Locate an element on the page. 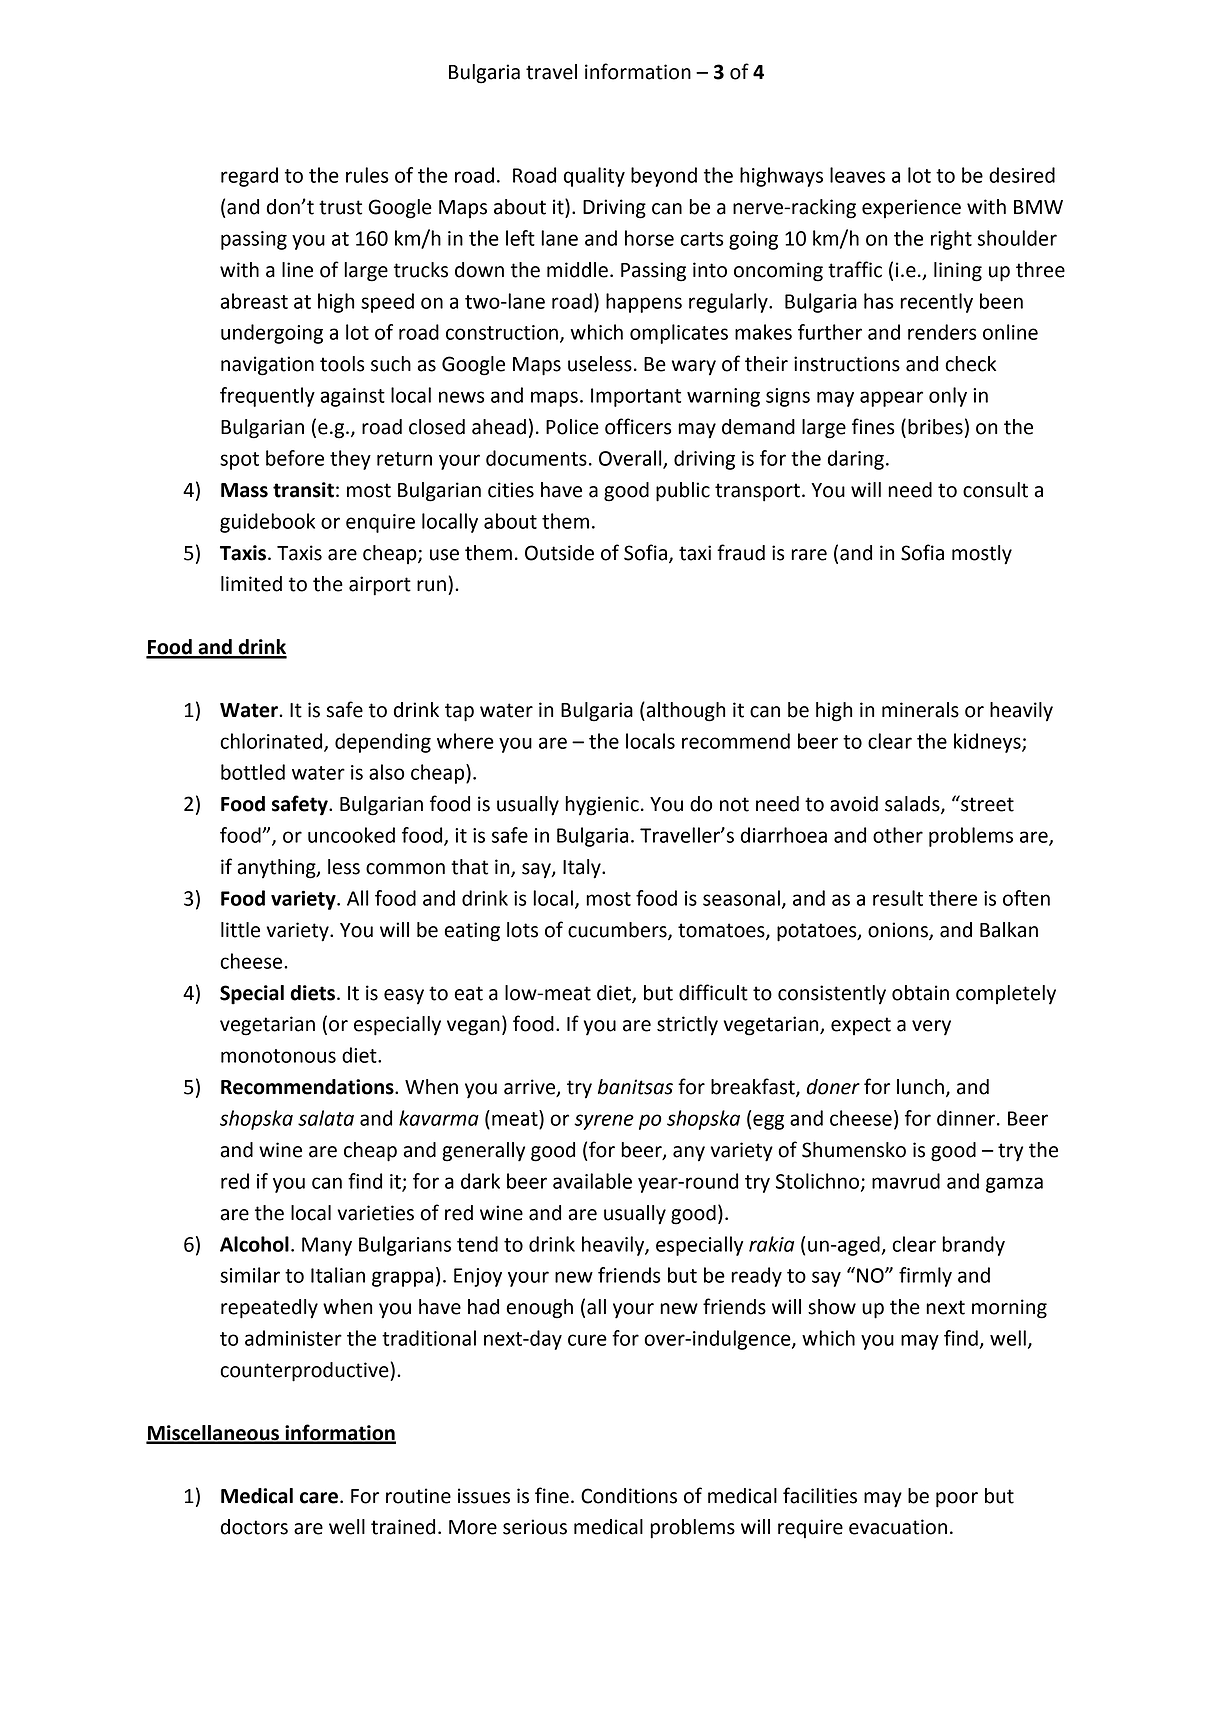 This document has height=1714, width=1212. other is located at coordinates (898, 835).
